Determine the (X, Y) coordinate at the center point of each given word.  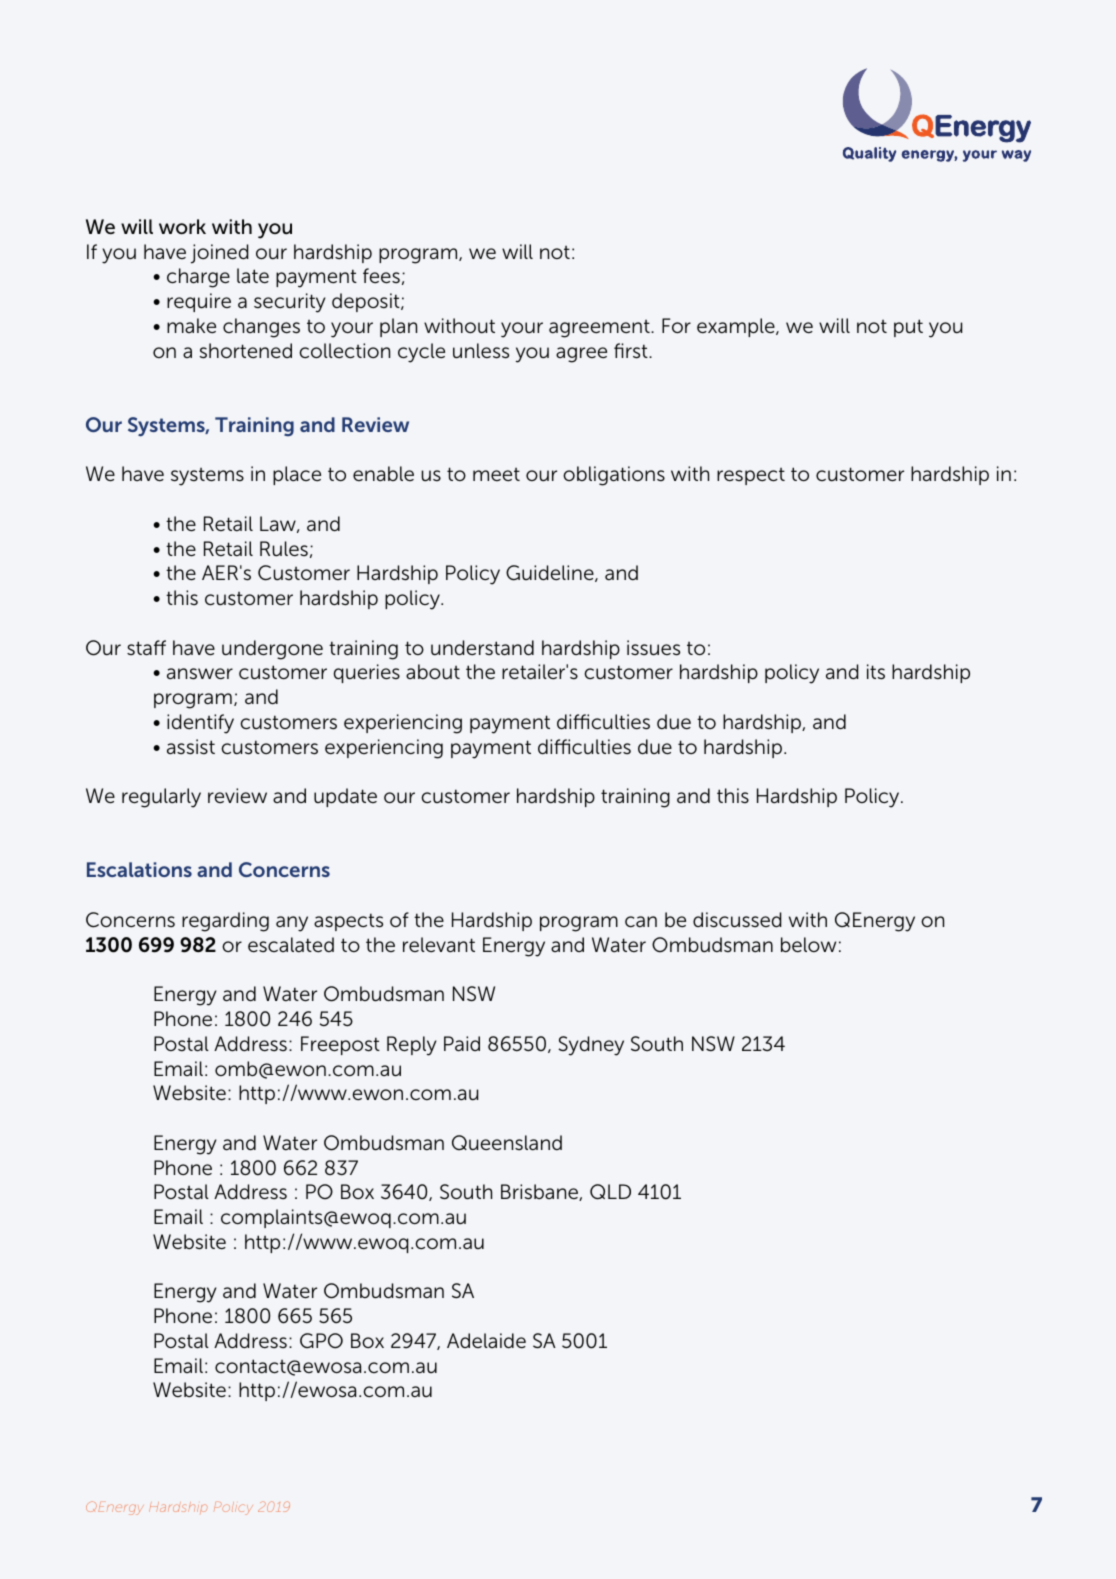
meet (496, 474)
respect (751, 476)
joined (220, 254)
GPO (321, 1341)
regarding (225, 922)
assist (191, 747)
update (345, 797)
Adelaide (486, 1341)
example (737, 327)
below (808, 945)
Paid (462, 1044)
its (876, 672)
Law (279, 524)
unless (481, 351)
